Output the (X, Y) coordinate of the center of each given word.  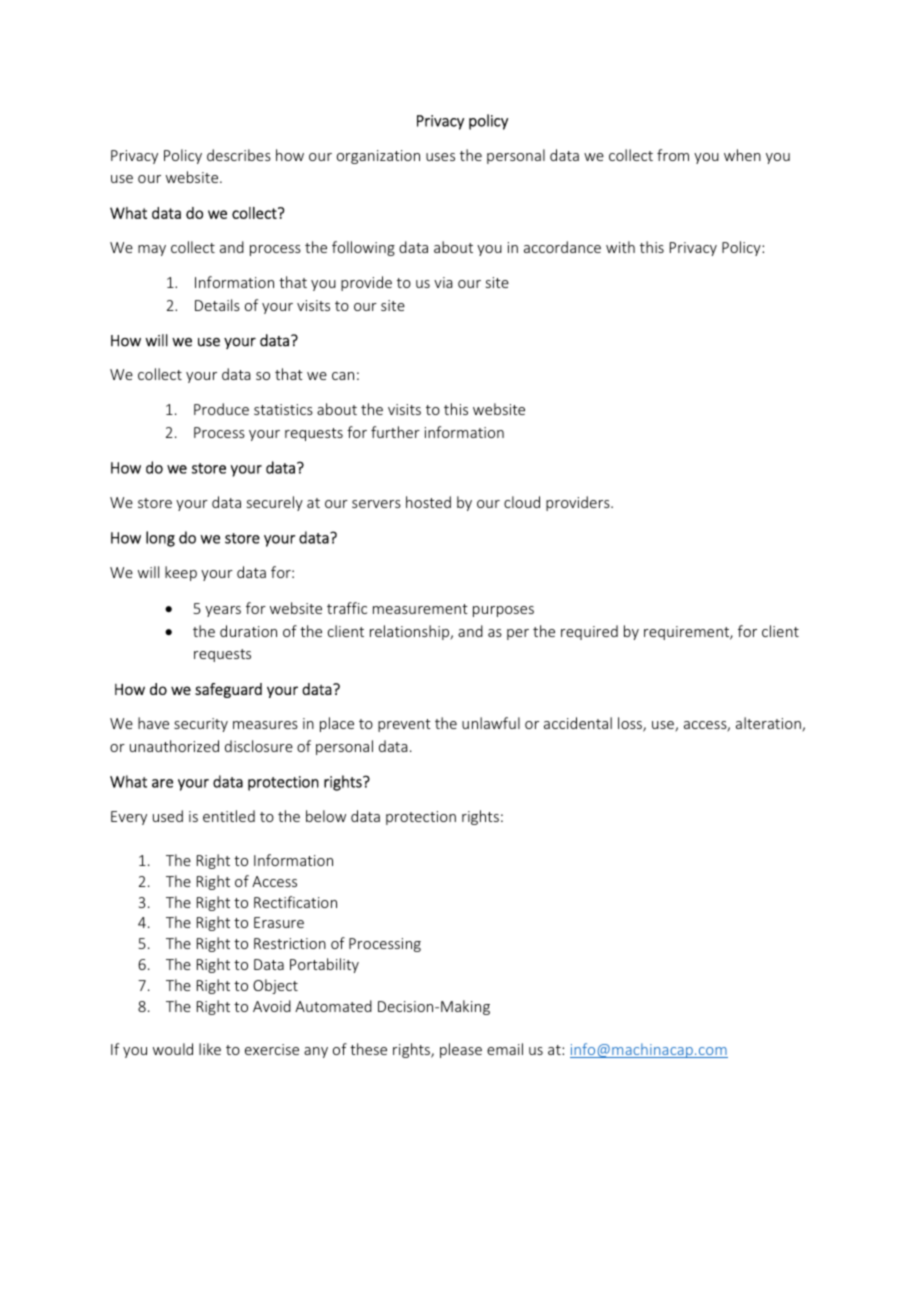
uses (440, 157)
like (210, 1049)
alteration (769, 724)
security (201, 725)
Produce (221, 409)
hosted (428, 502)
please (461, 1050)
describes (239, 155)
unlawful (491, 723)
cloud (522, 502)
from (673, 155)
